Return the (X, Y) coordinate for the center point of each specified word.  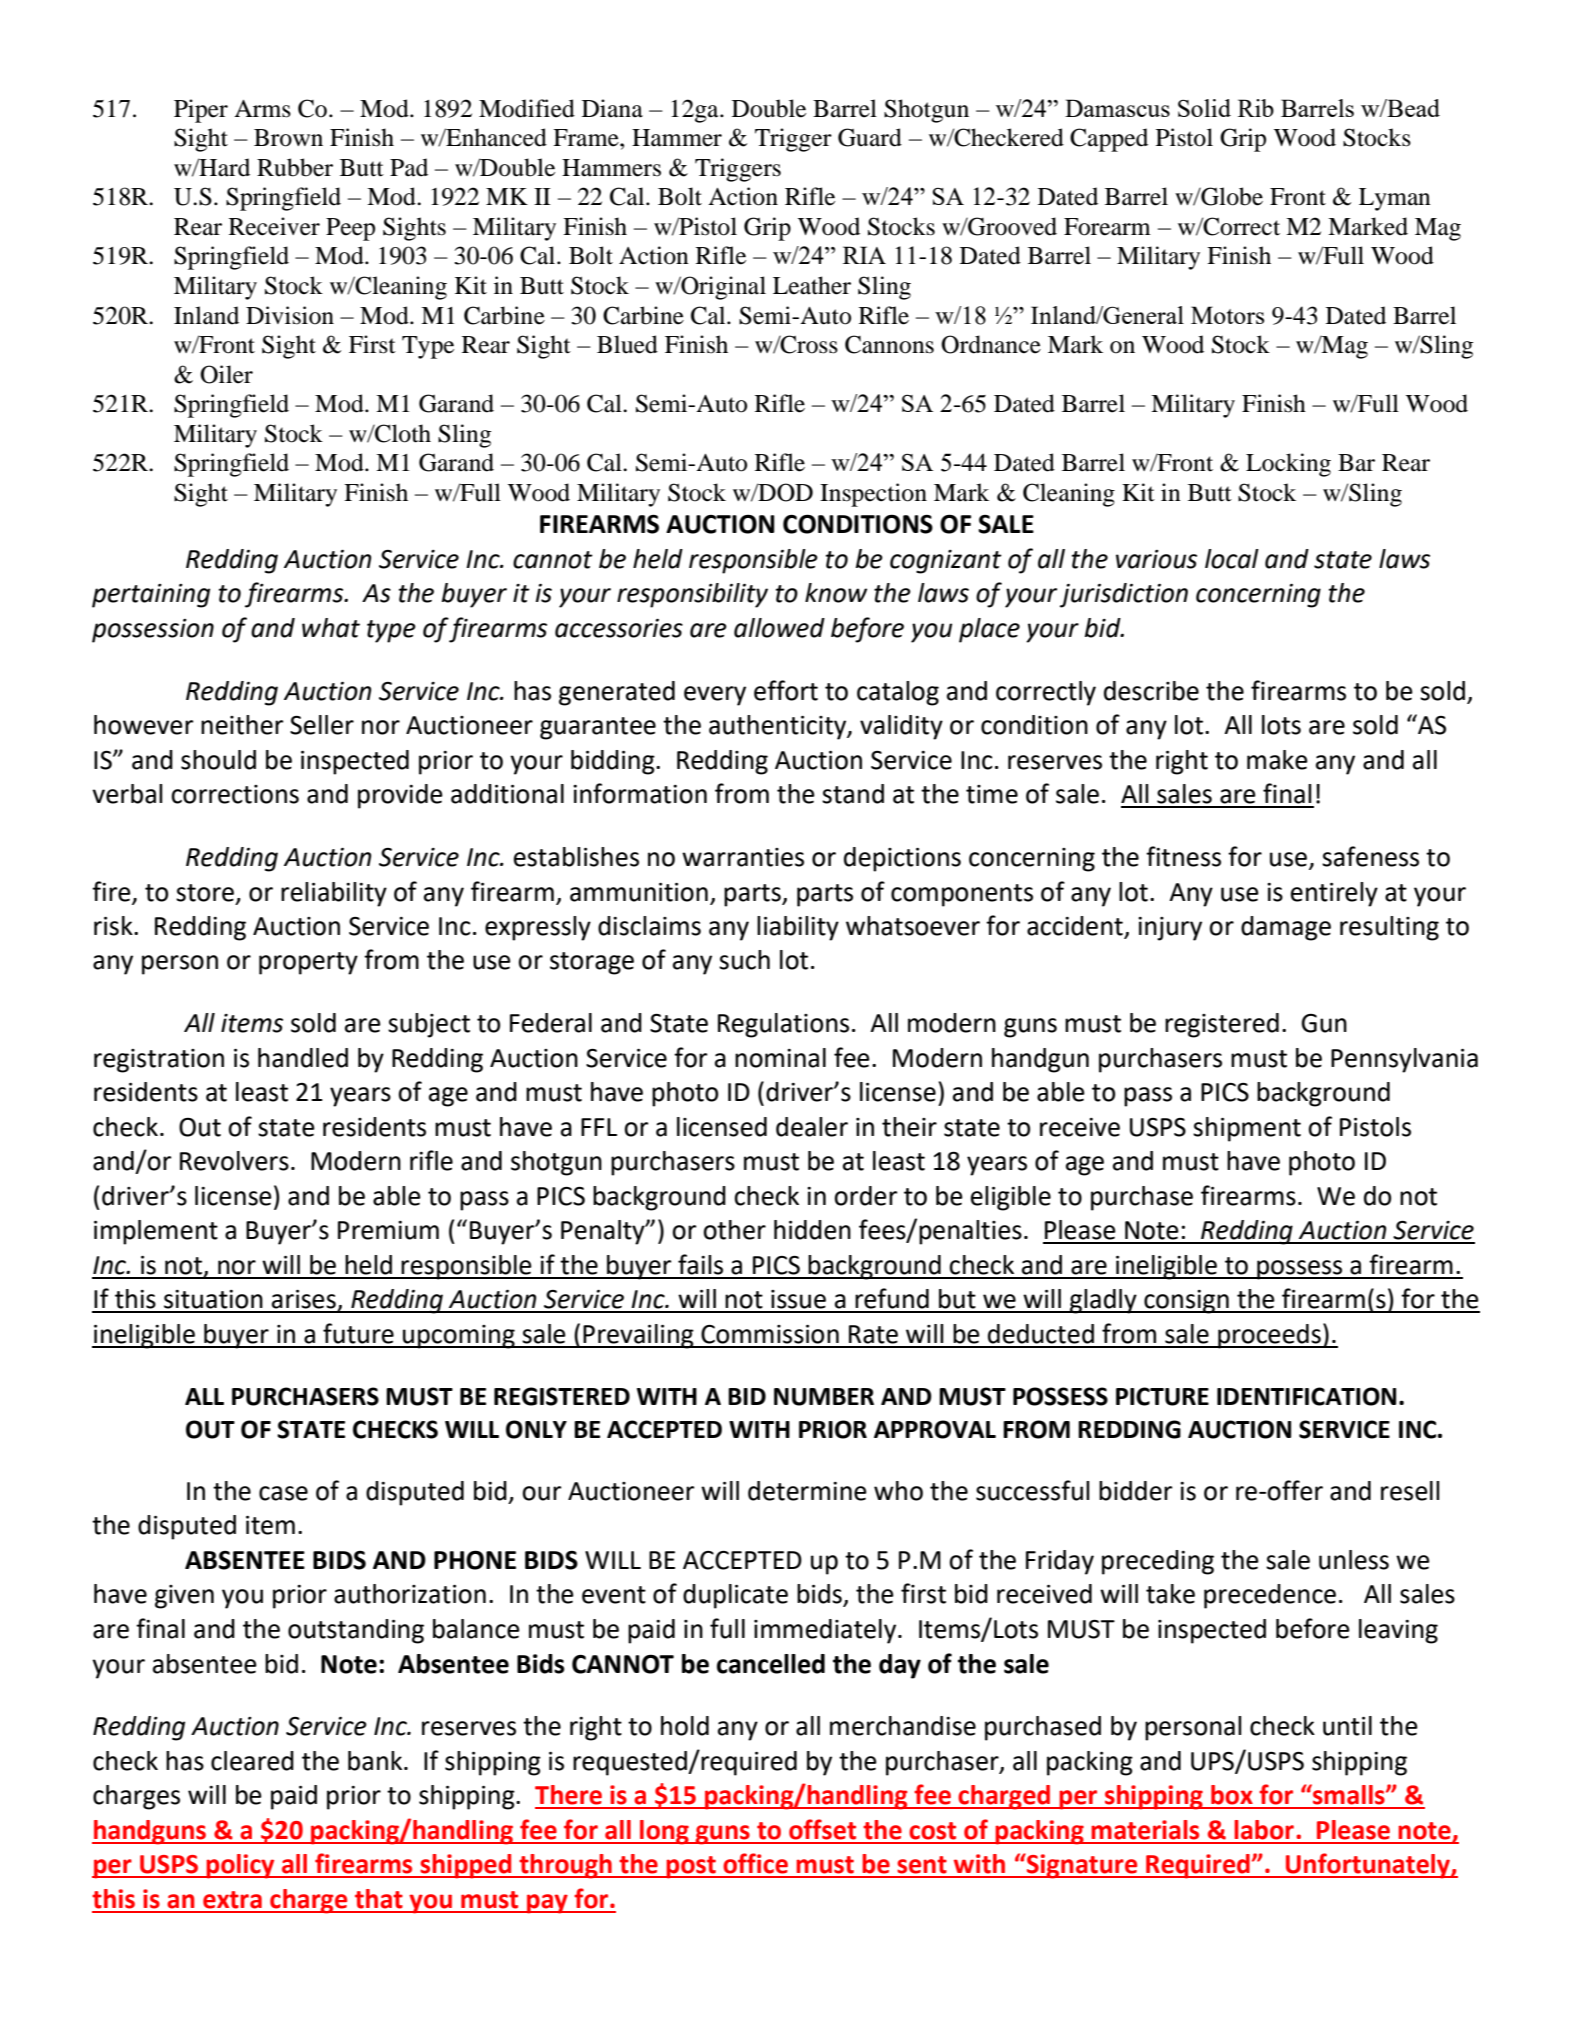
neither (242, 725)
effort (786, 690)
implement (156, 1232)
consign (1186, 1302)
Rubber (295, 167)
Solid (1204, 108)
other (734, 1230)
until (1347, 1726)
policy (241, 1866)
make (1277, 760)
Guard (870, 137)
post (691, 1867)
